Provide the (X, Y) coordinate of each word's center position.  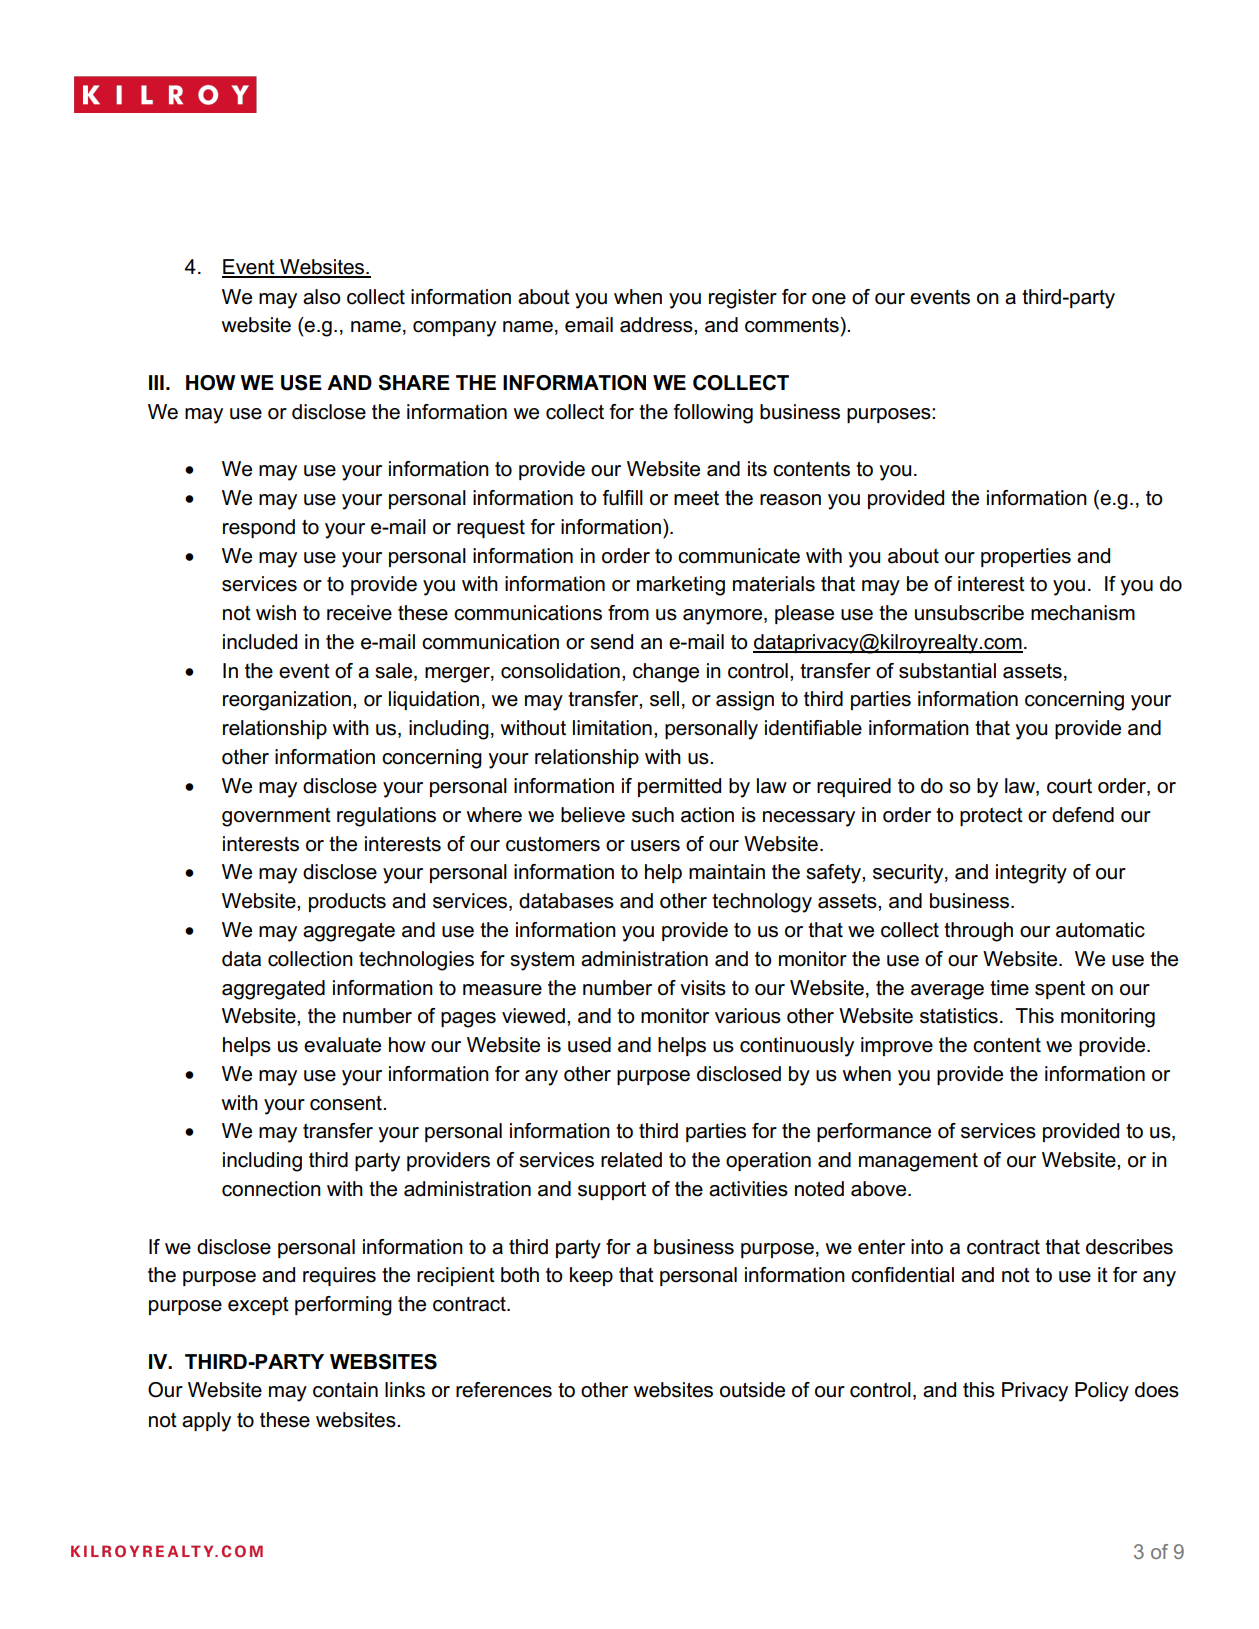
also (322, 297)
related (631, 1160)
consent (347, 1103)
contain (345, 1390)
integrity (1031, 874)
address (657, 325)
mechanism (1083, 613)
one (829, 299)
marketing (681, 586)
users (655, 846)
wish (276, 613)
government (276, 817)
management (918, 1162)
